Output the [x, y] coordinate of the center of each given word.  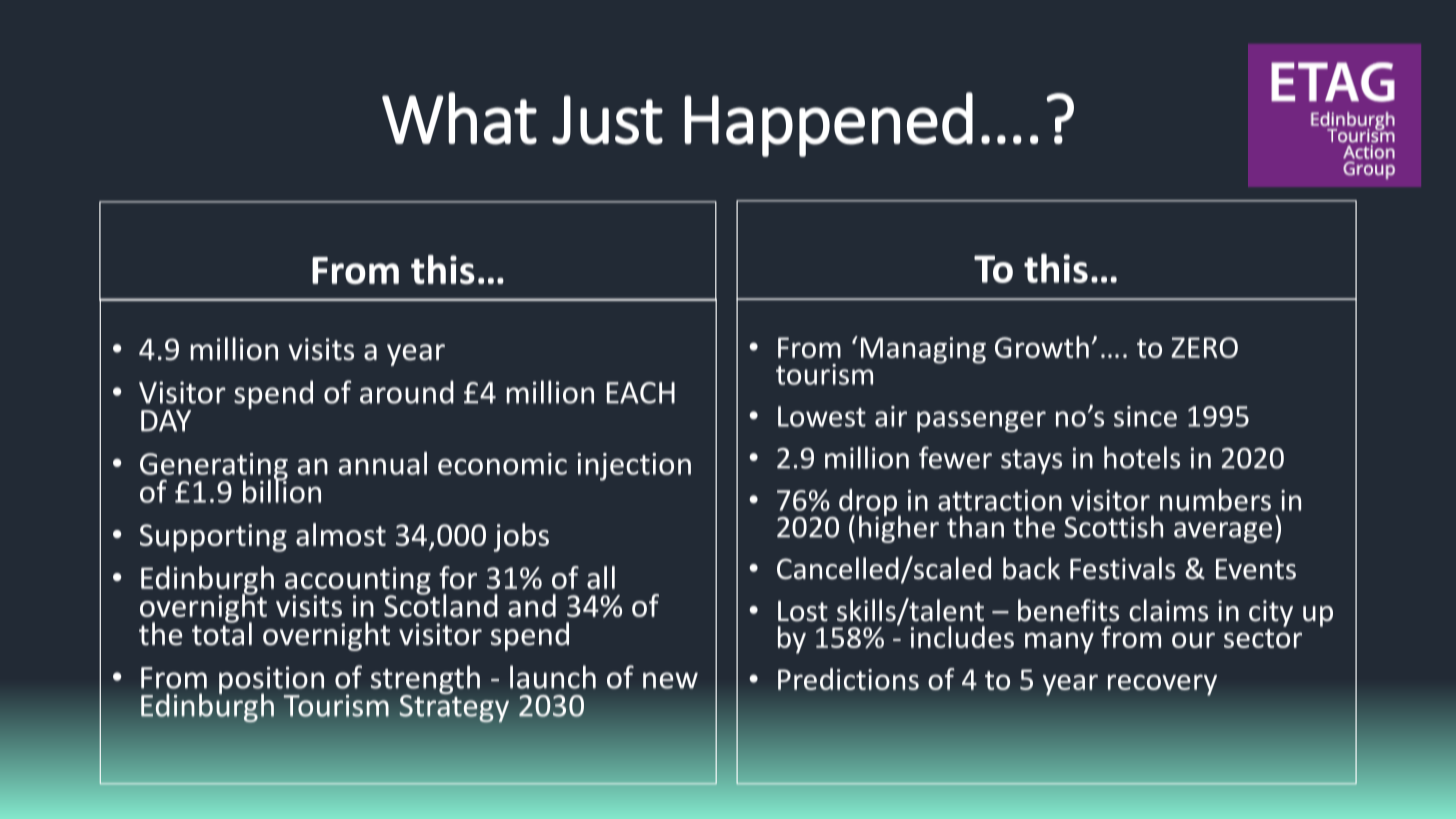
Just [607, 120]
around [407, 392]
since [1145, 416]
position [271, 681]
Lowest [822, 416]
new [670, 680]
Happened [829, 124]
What [459, 118]
